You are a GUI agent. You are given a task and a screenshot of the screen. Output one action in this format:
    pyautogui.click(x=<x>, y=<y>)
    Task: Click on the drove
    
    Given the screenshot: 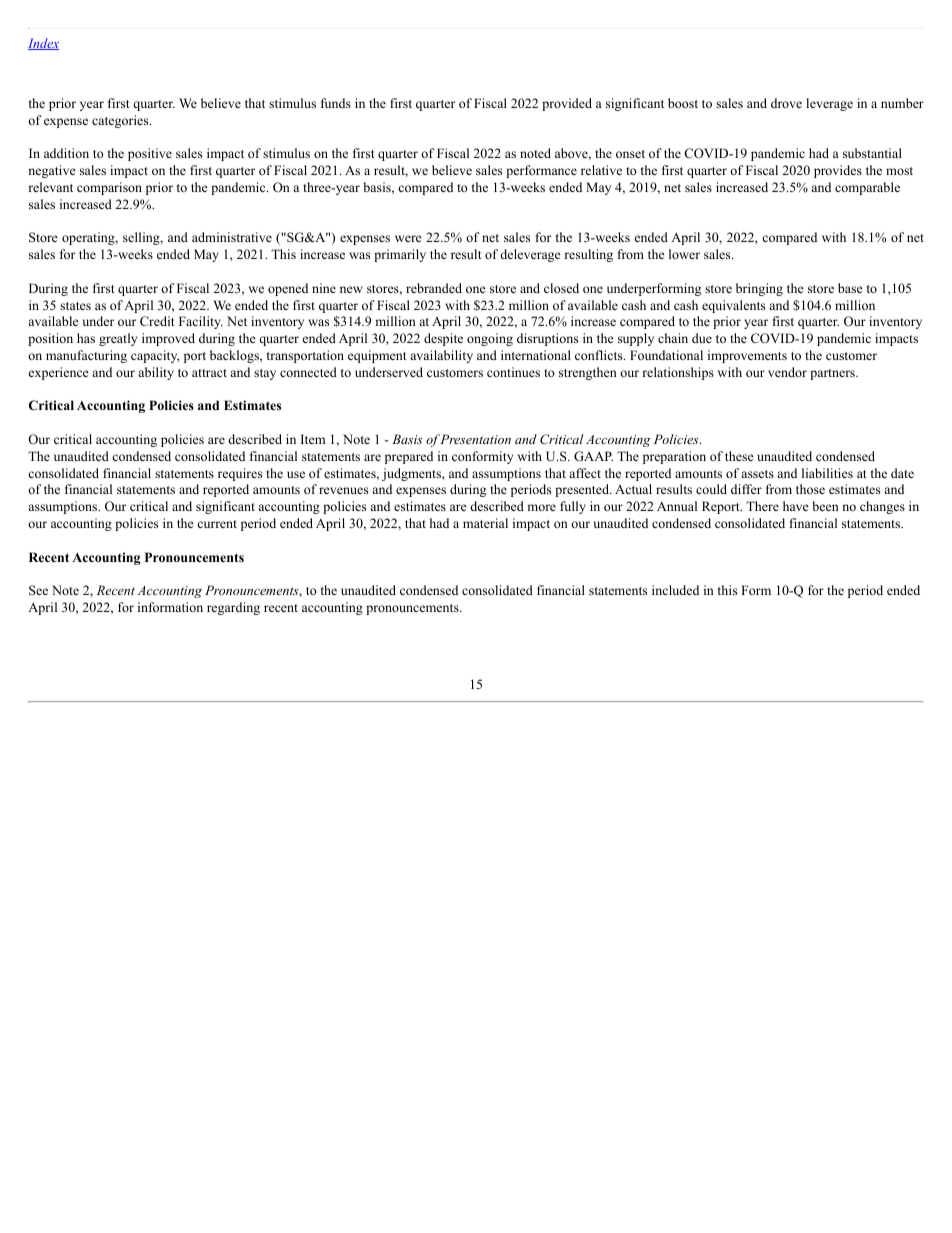 What is the action you would take?
    pyautogui.click(x=786, y=103)
